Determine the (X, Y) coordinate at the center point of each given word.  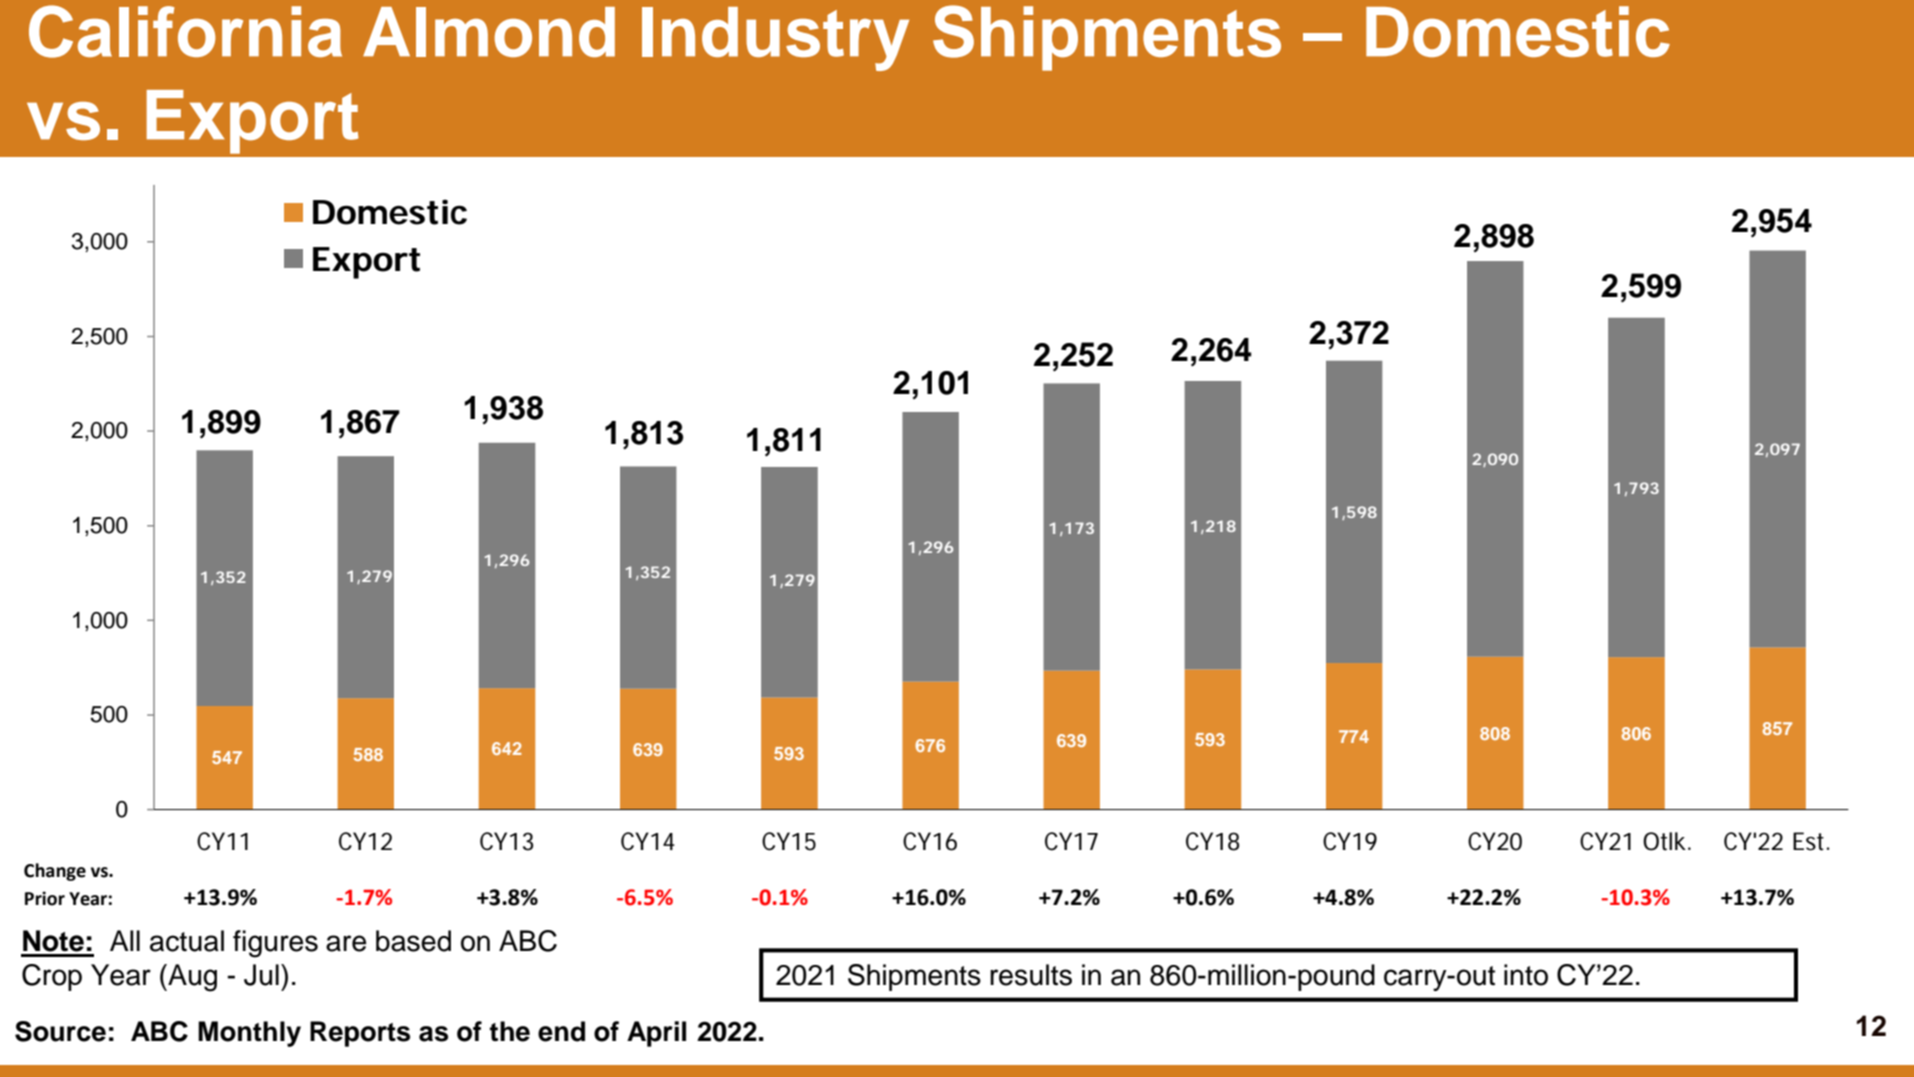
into (1526, 975)
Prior (45, 898)
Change (55, 872)
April (656, 1034)
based (413, 941)
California (185, 31)
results (1031, 975)
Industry (775, 39)
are (346, 943)
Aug (191, 978)
